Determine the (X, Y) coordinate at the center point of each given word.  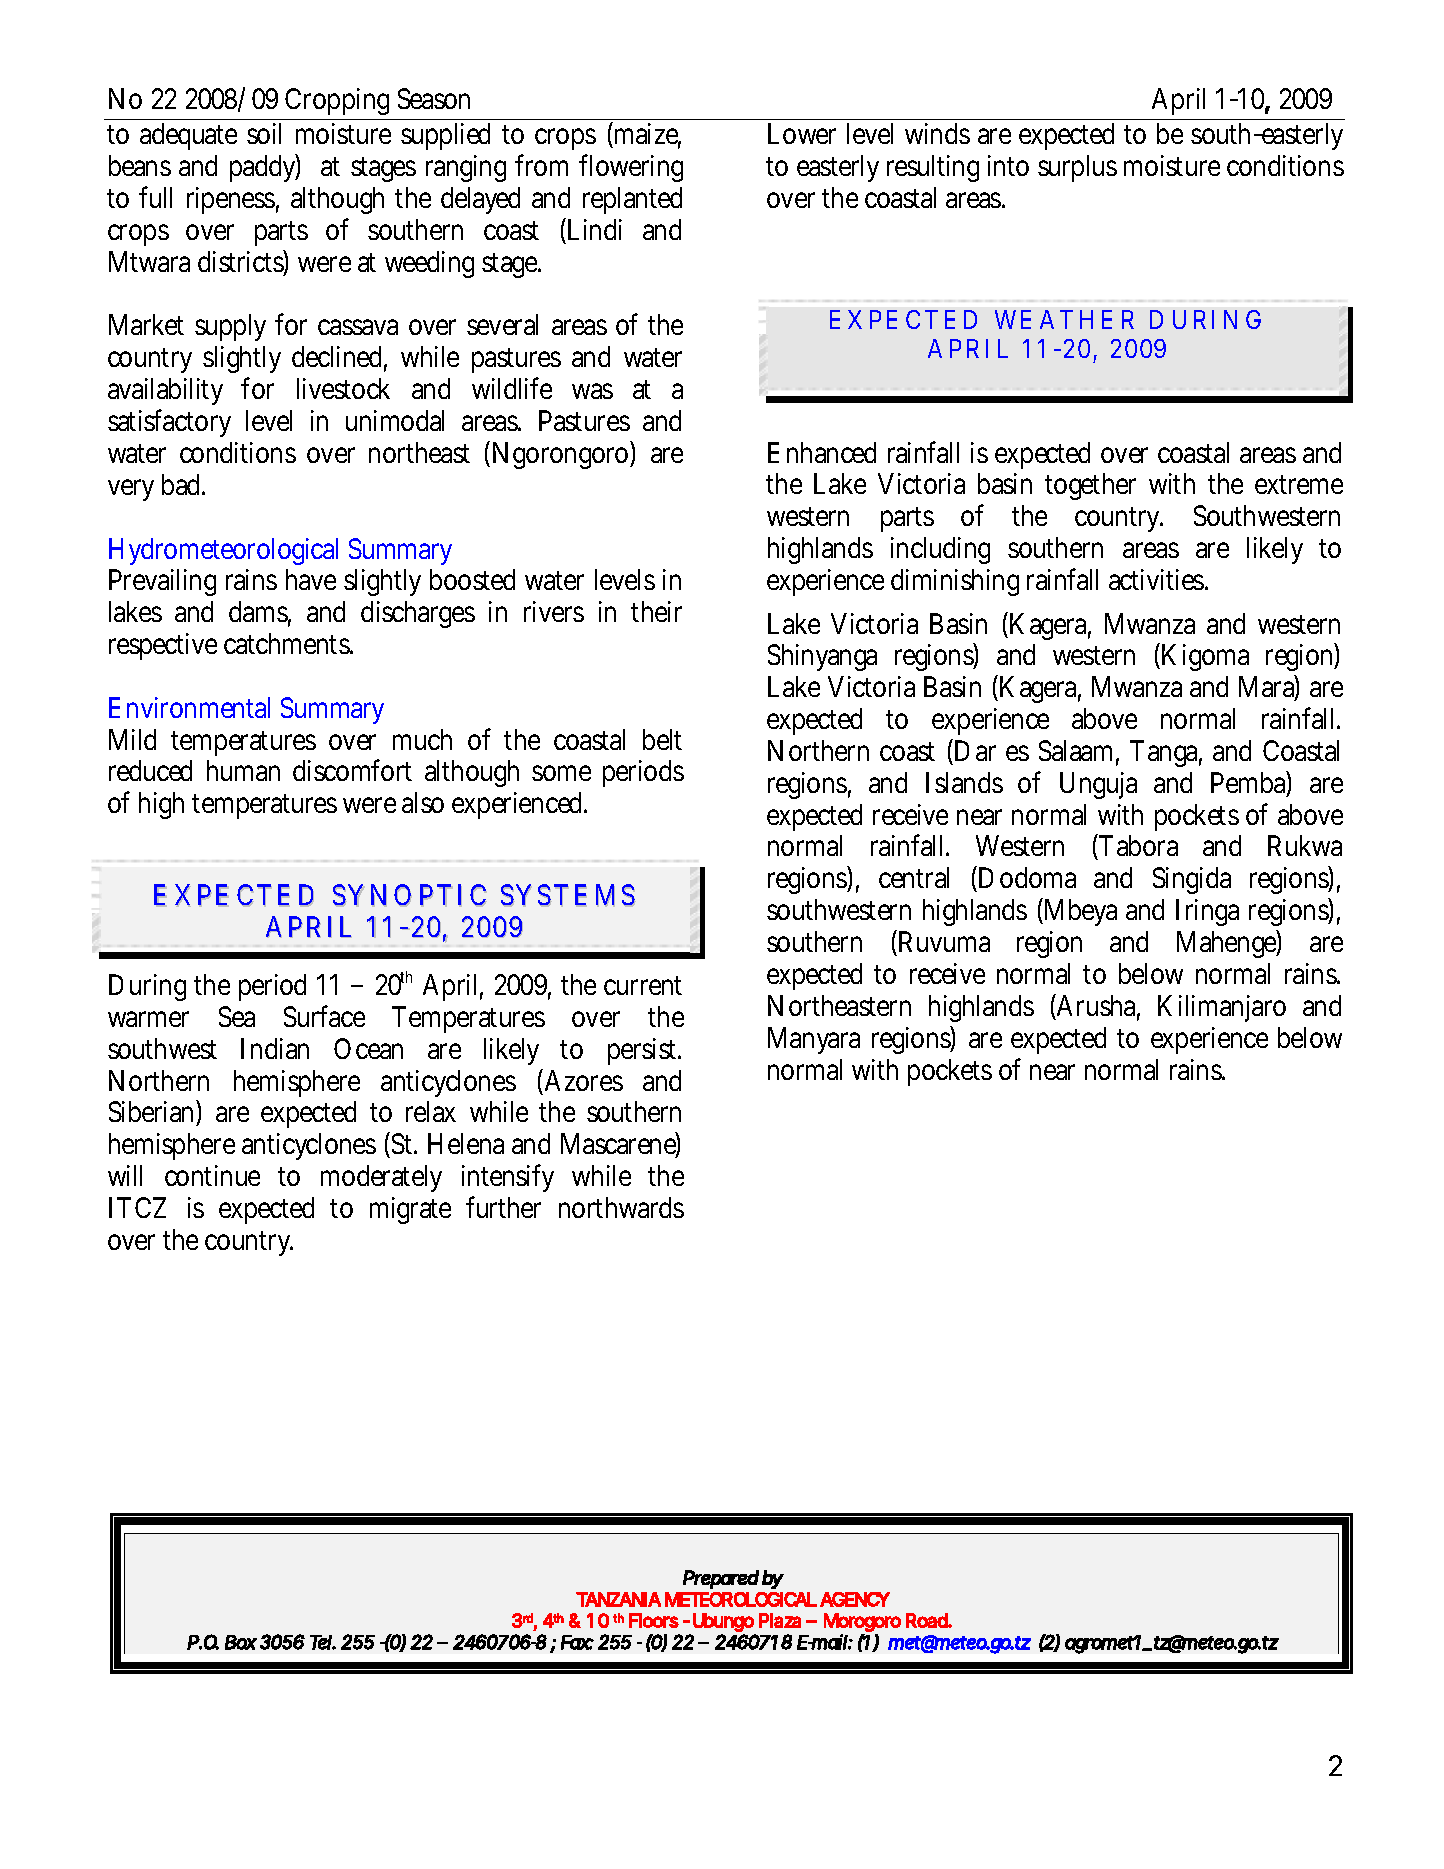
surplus (1077, 168)
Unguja (1098, 785)
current (643, 985)
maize (646, 135)
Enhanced (822, 452)
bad (183, 484)
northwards (621, 1207)
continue (212, 1175)
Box (241, 1642)
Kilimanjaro (1222, 1008)
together (1090, 486)
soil (264, 133)
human (243, 770)
